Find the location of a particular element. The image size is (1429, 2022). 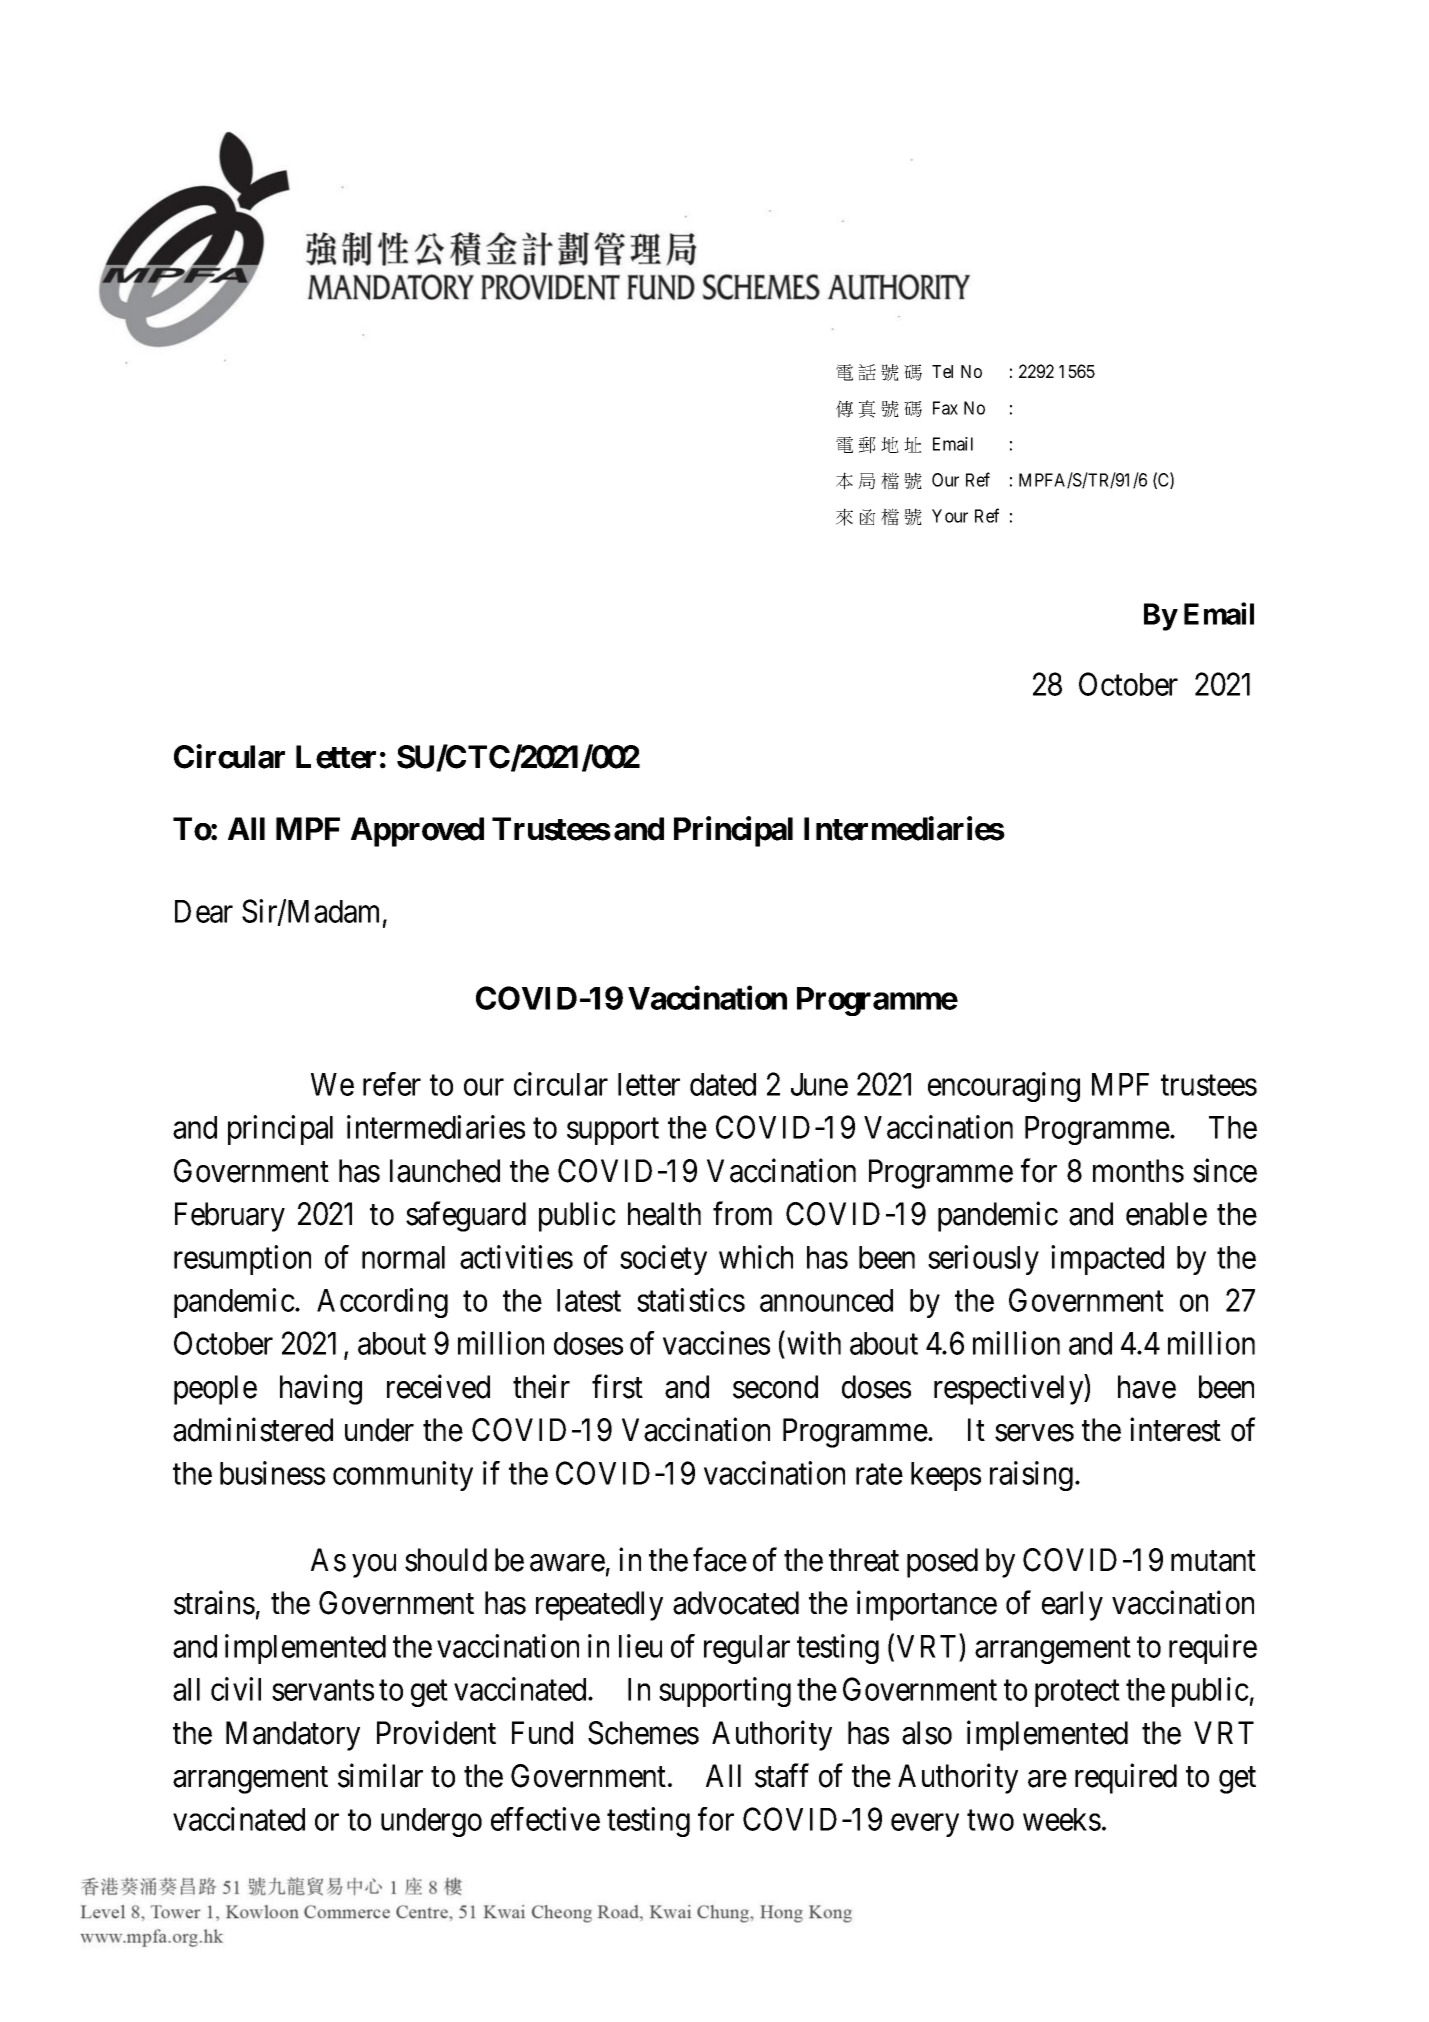

vaccines is located at coordinates (716, 1343).
